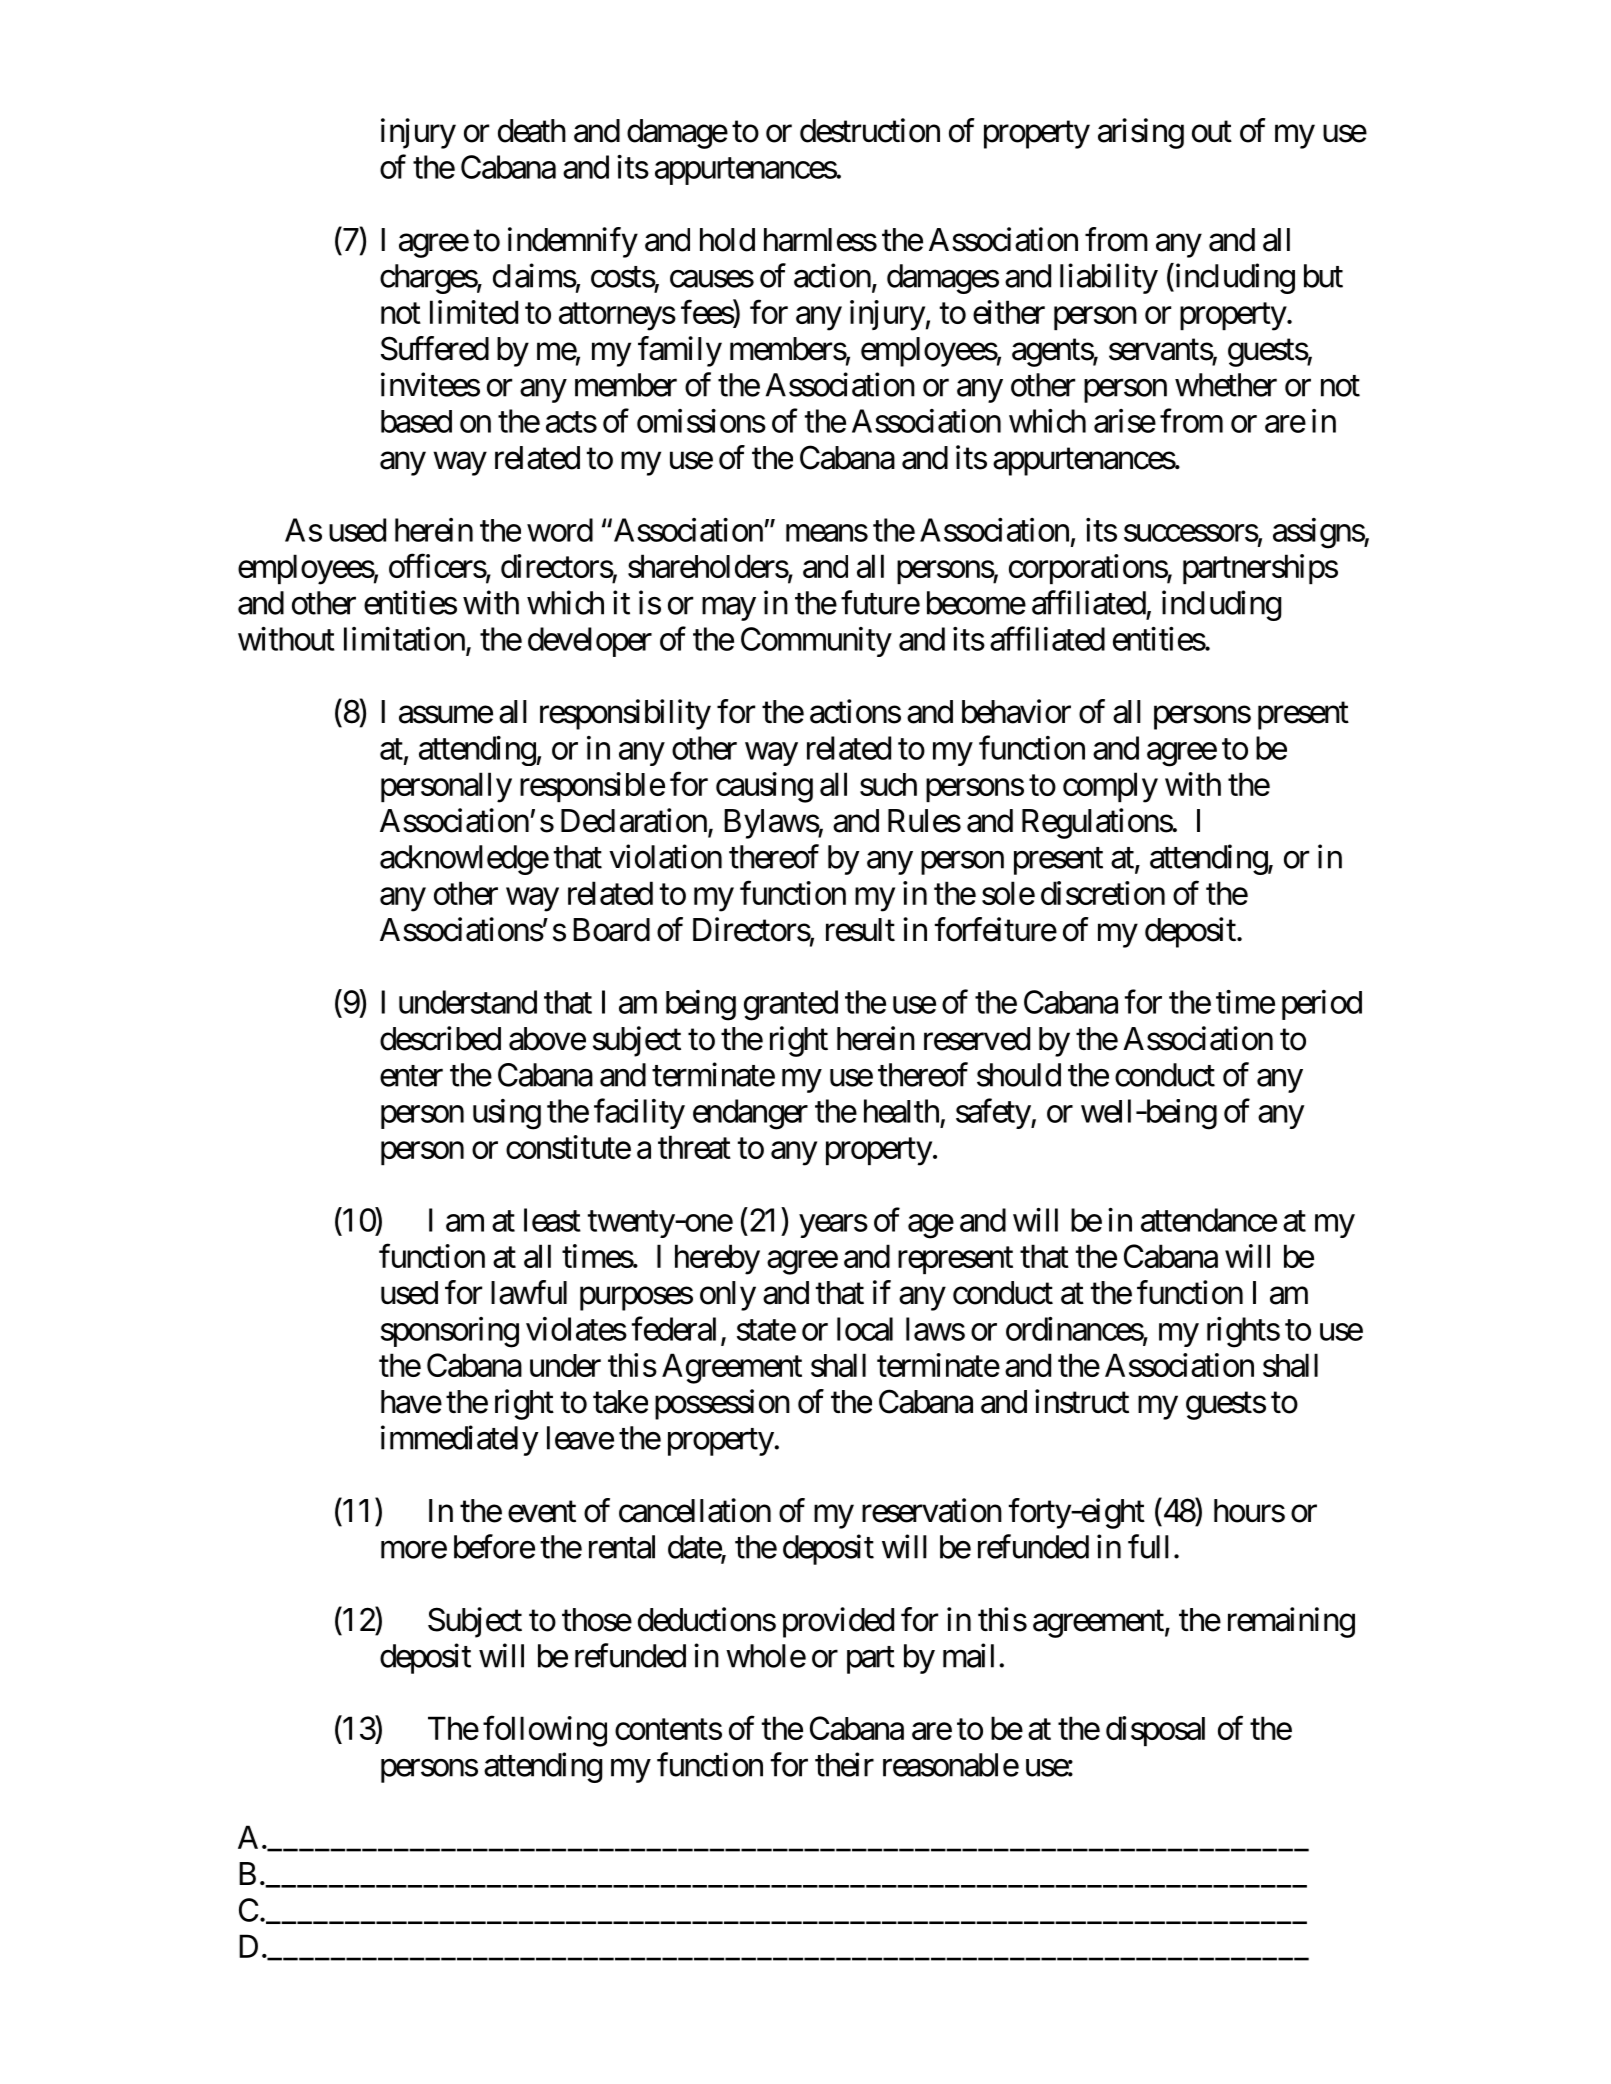 This screenshot has width=1611, height=2084. I want to click on result, so click(860, 930).
